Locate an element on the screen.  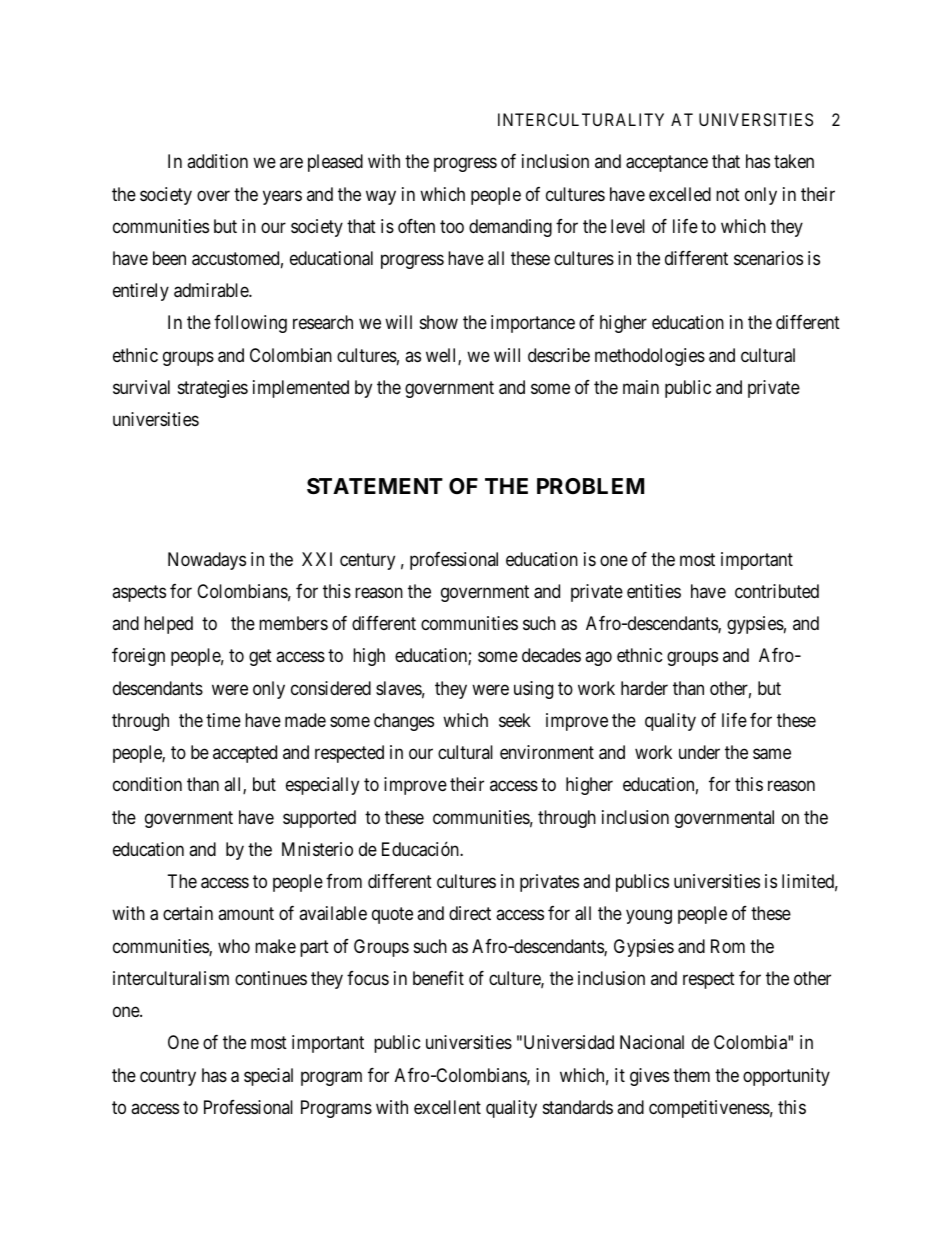
young is located at coordinates (649, 917).
